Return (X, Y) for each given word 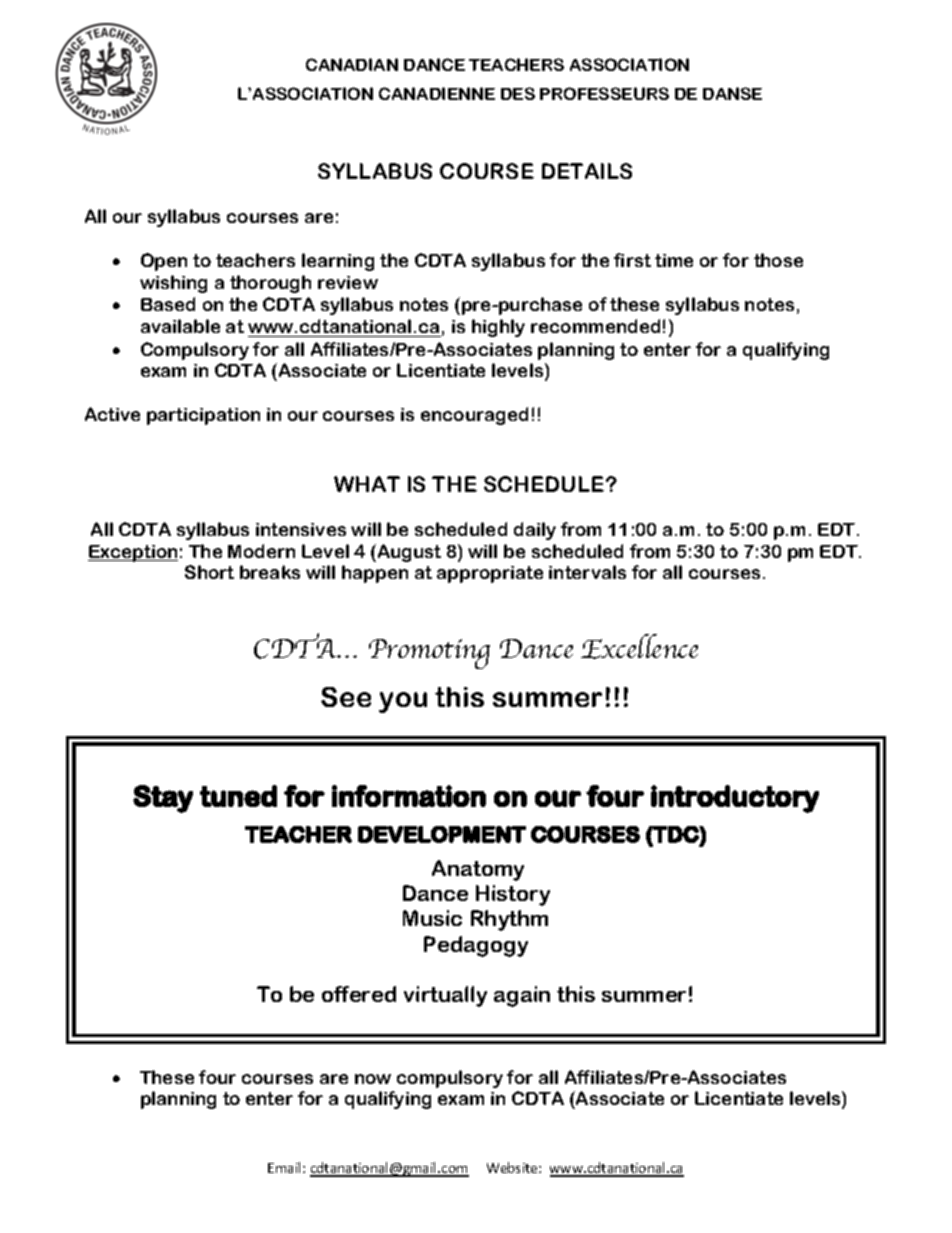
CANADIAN (352, 64)
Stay (163, 799)
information (409, 796)
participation (203, 416)
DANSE (732, 93)
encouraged (474, 416)
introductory (735, 799)
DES (518, 93)
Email (286, 1167)
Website (513, 1167)
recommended (595, 326)
